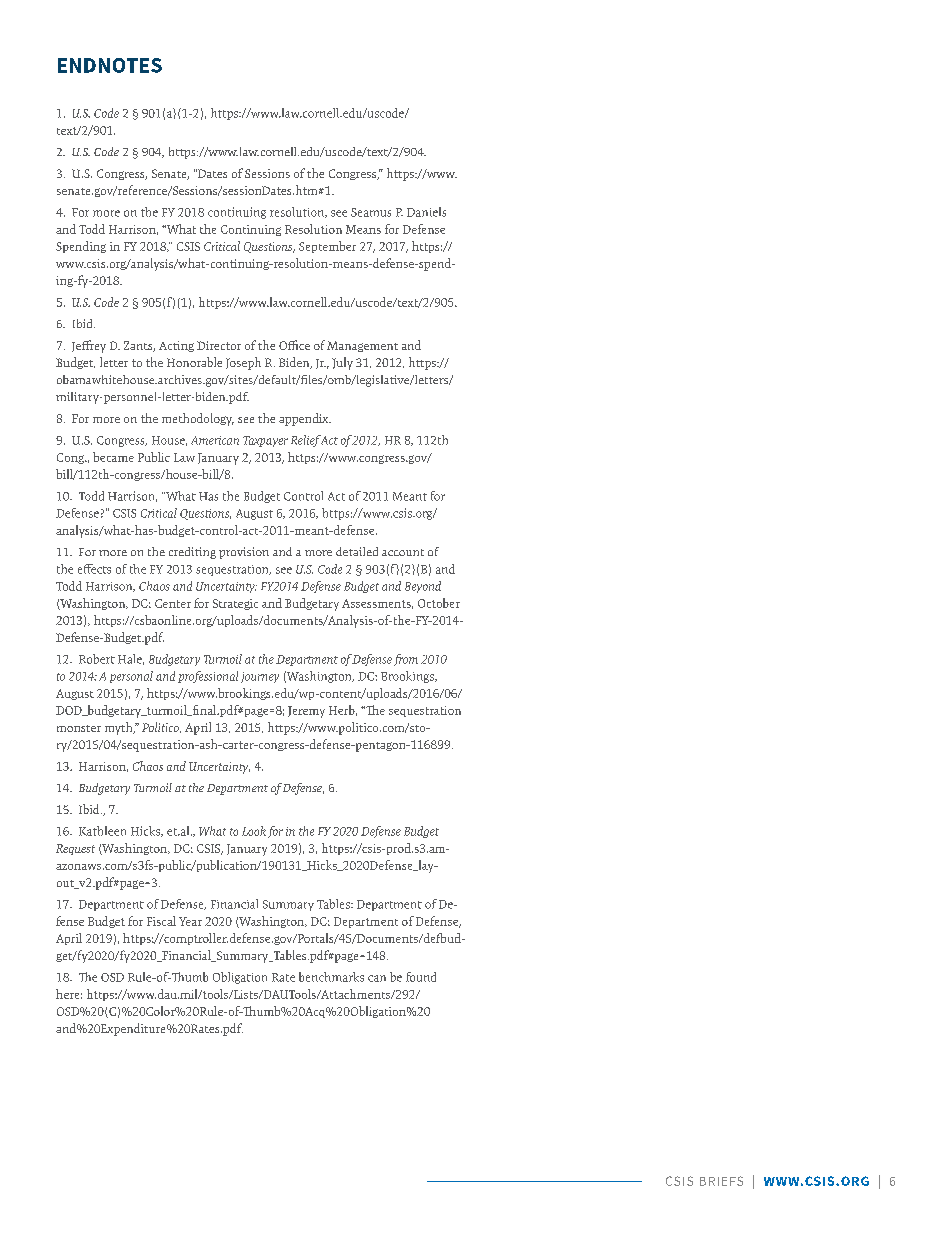  Describe the element at coordinates (120, 728) in the screenshot. I see `myth` at that location.
